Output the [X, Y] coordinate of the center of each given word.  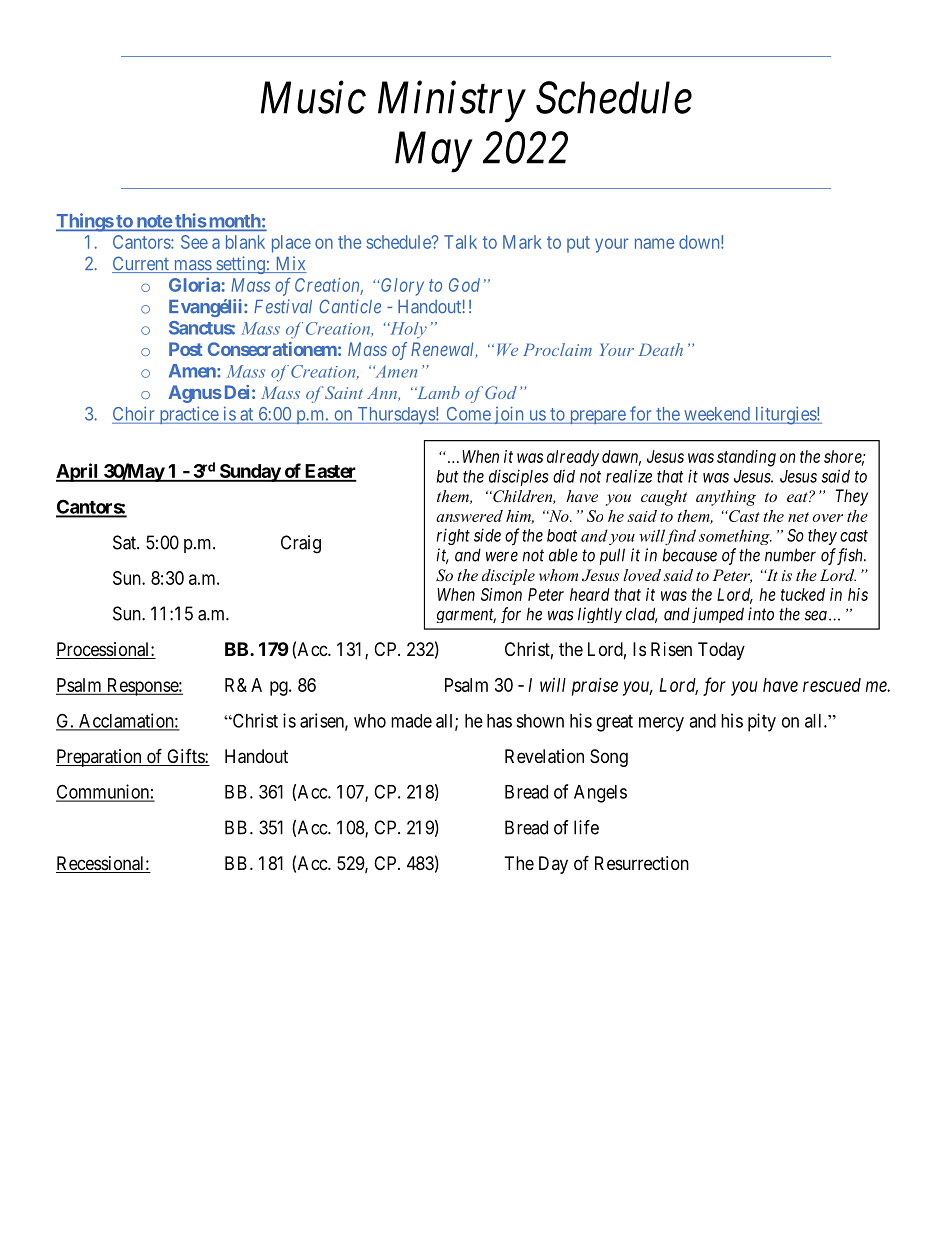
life [586, 827]
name [654, 243]
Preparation [100, 758]
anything [726, 498]
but [448, 476]
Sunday [250, 473]
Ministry [452, 102]
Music [313, 98]
